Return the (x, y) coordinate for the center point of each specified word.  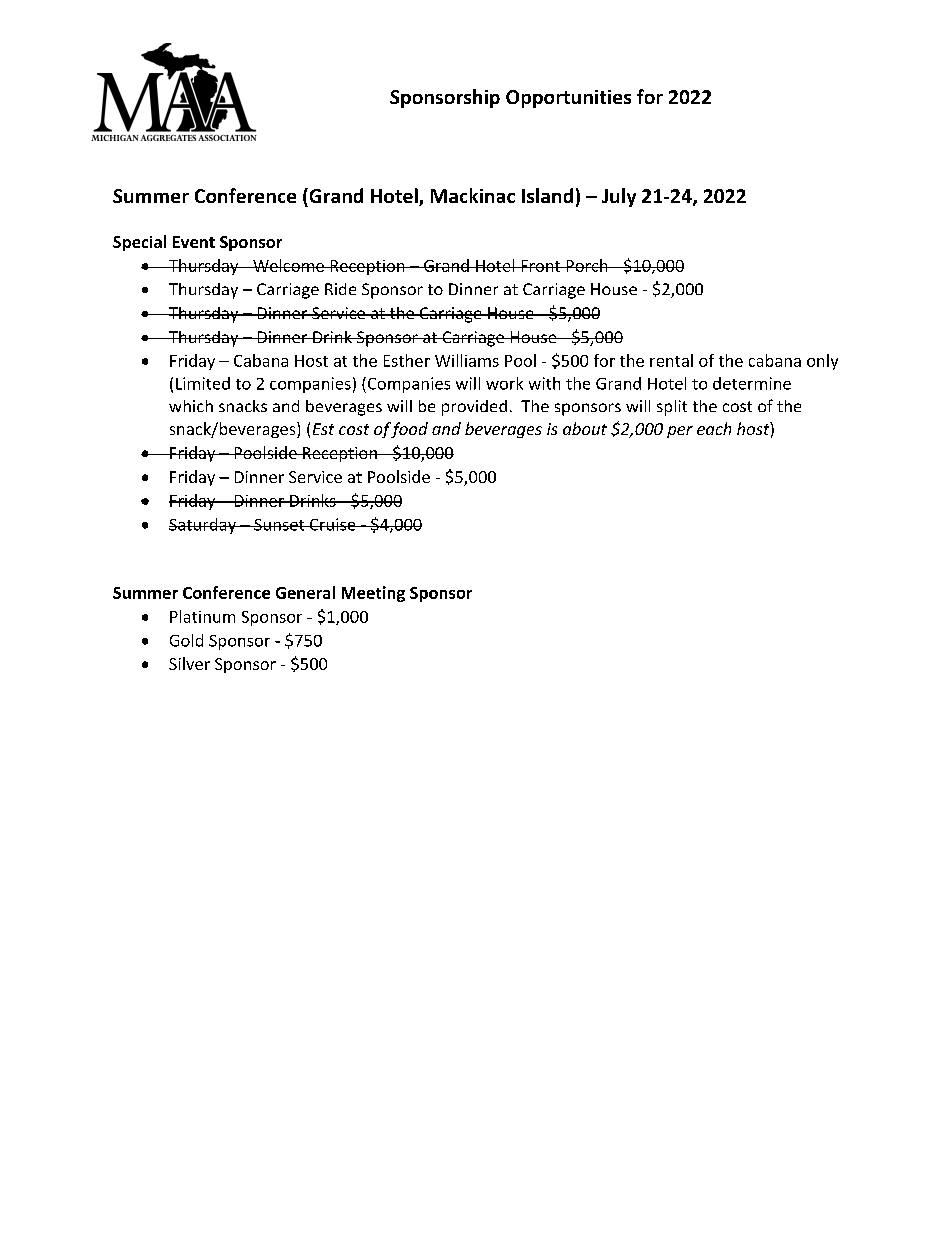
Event (194, 242)
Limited (203, 383)
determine (752, 383)
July (619, 197)
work (504, 383)
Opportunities (568, 99)
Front (541, 266)
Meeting (373, 594)
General (305, 592)
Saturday (203, 526)
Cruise (332, 524)
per (680, 432)
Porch (587, 265)
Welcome (288, 265)
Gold (186, 640)
